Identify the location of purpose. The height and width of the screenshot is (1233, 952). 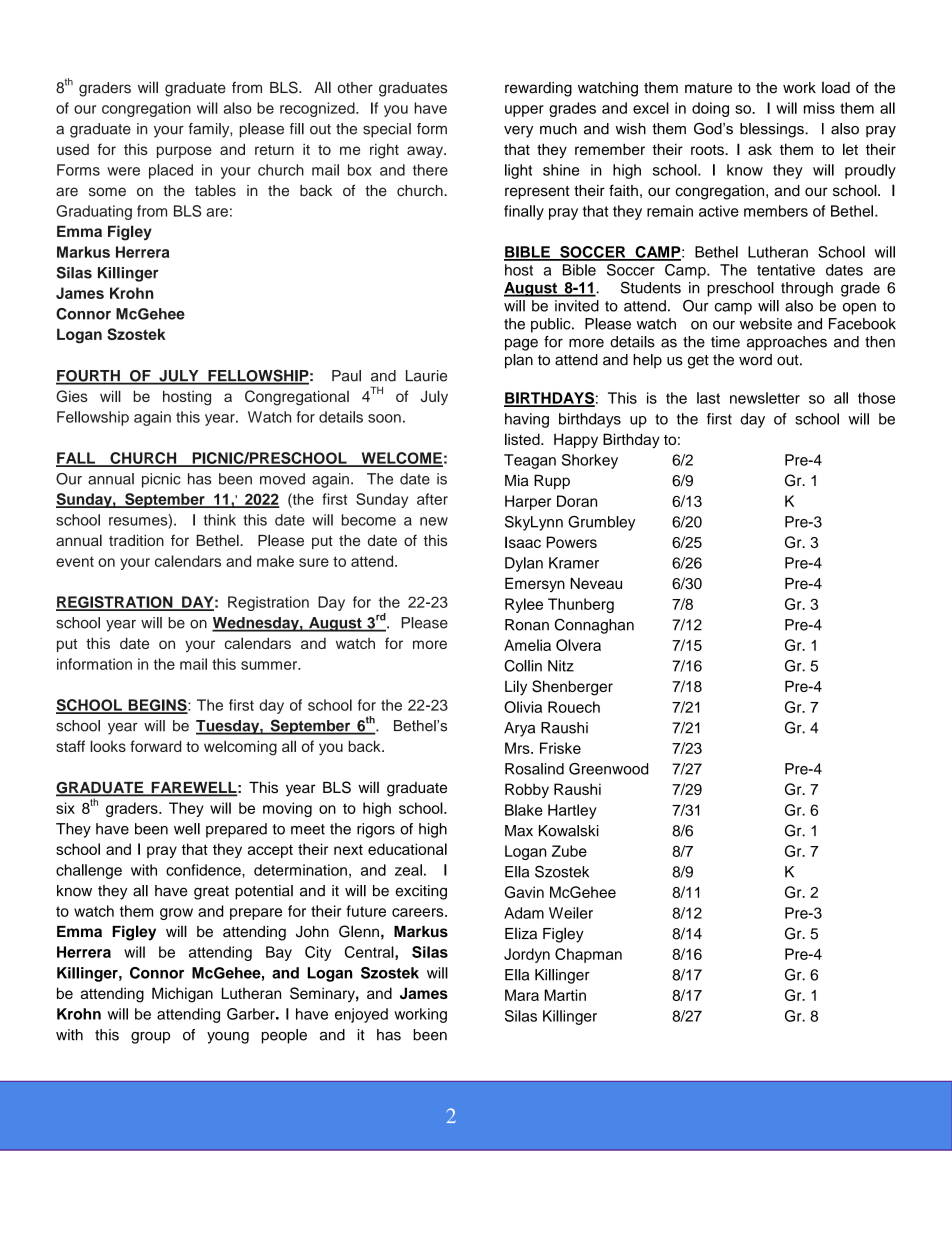
(184, 152).
